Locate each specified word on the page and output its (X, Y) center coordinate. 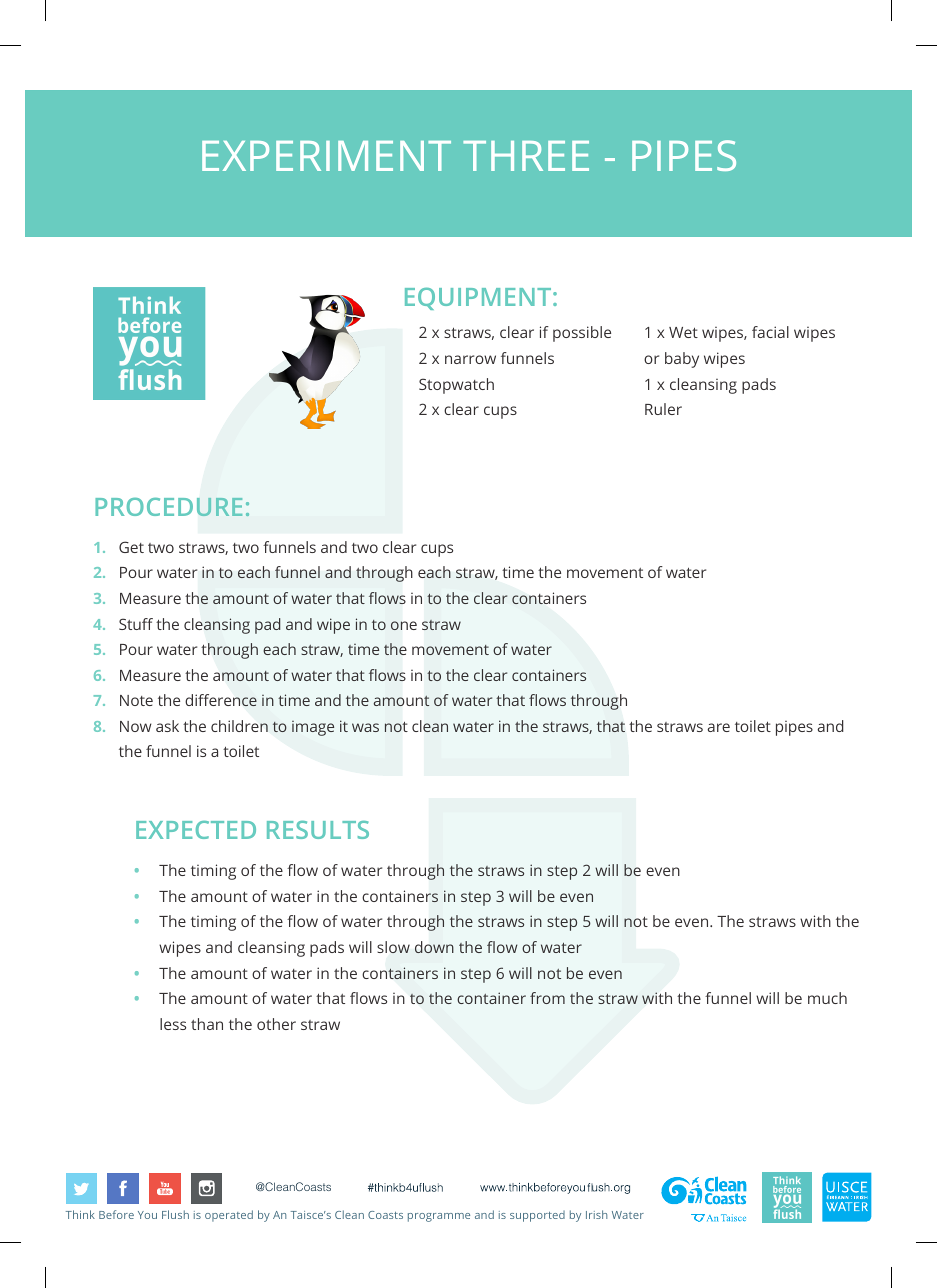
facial (770, 332)
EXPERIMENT (326, 156)
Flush (175, 1214)
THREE (526, 156)
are (718, 727)
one (404, 625)
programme (439, 1217)
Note (136, 700)
